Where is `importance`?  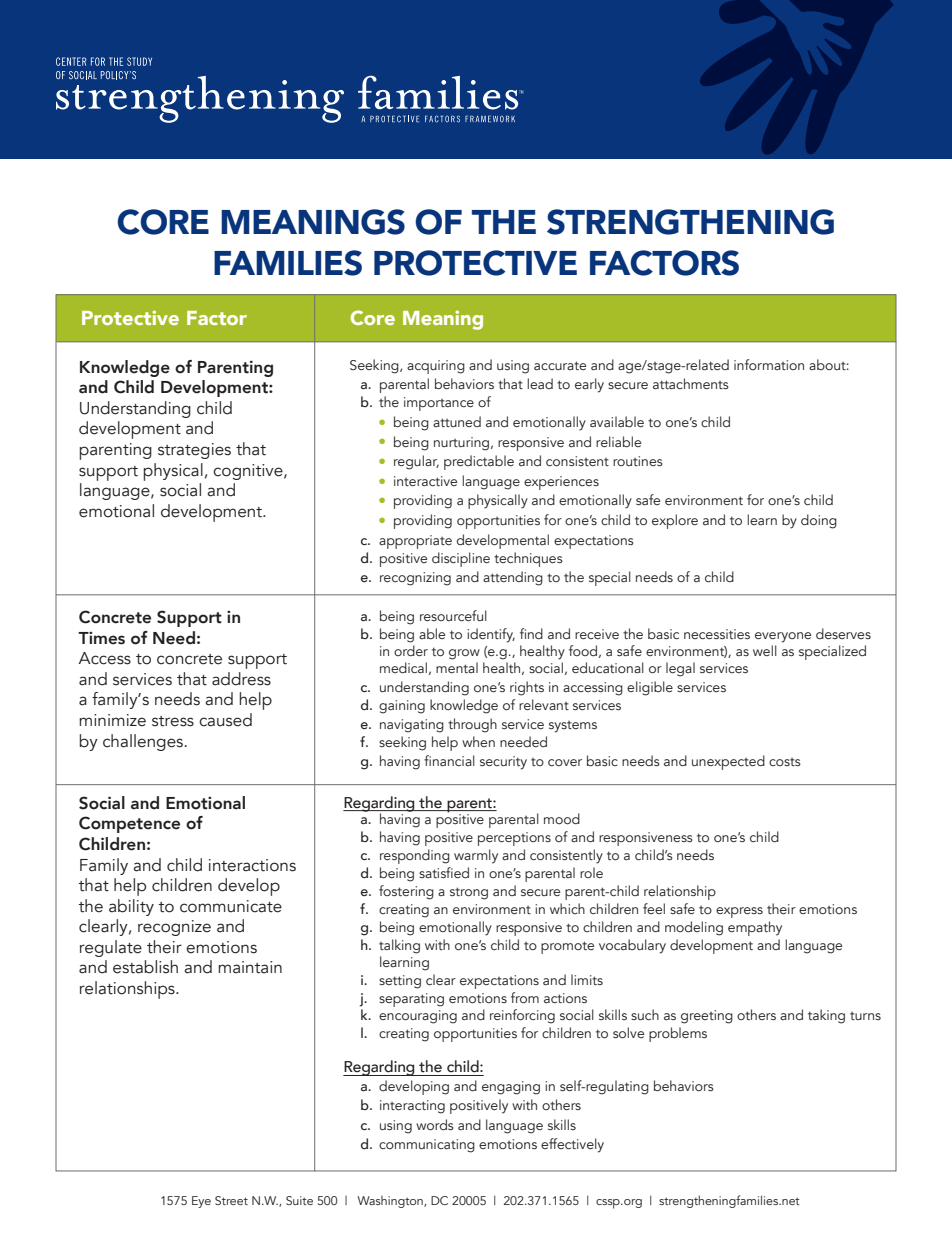 importance is located at coordinates (439, 404).
